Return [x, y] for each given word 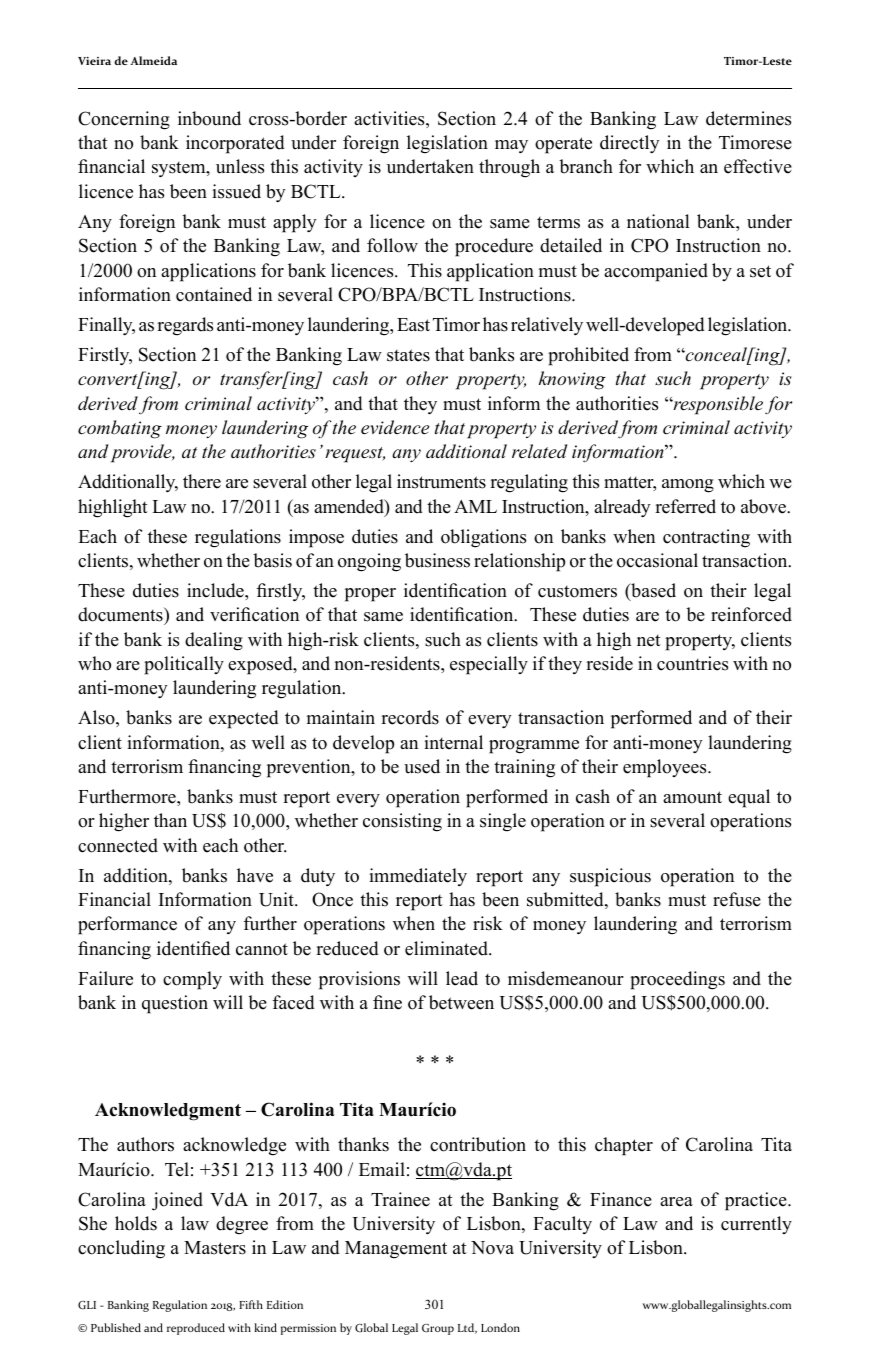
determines [748, 118]
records [410, 717]
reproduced [196, 1329]
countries [692, 663]
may [511, 147]
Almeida [153, 60]
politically [184, 665]
